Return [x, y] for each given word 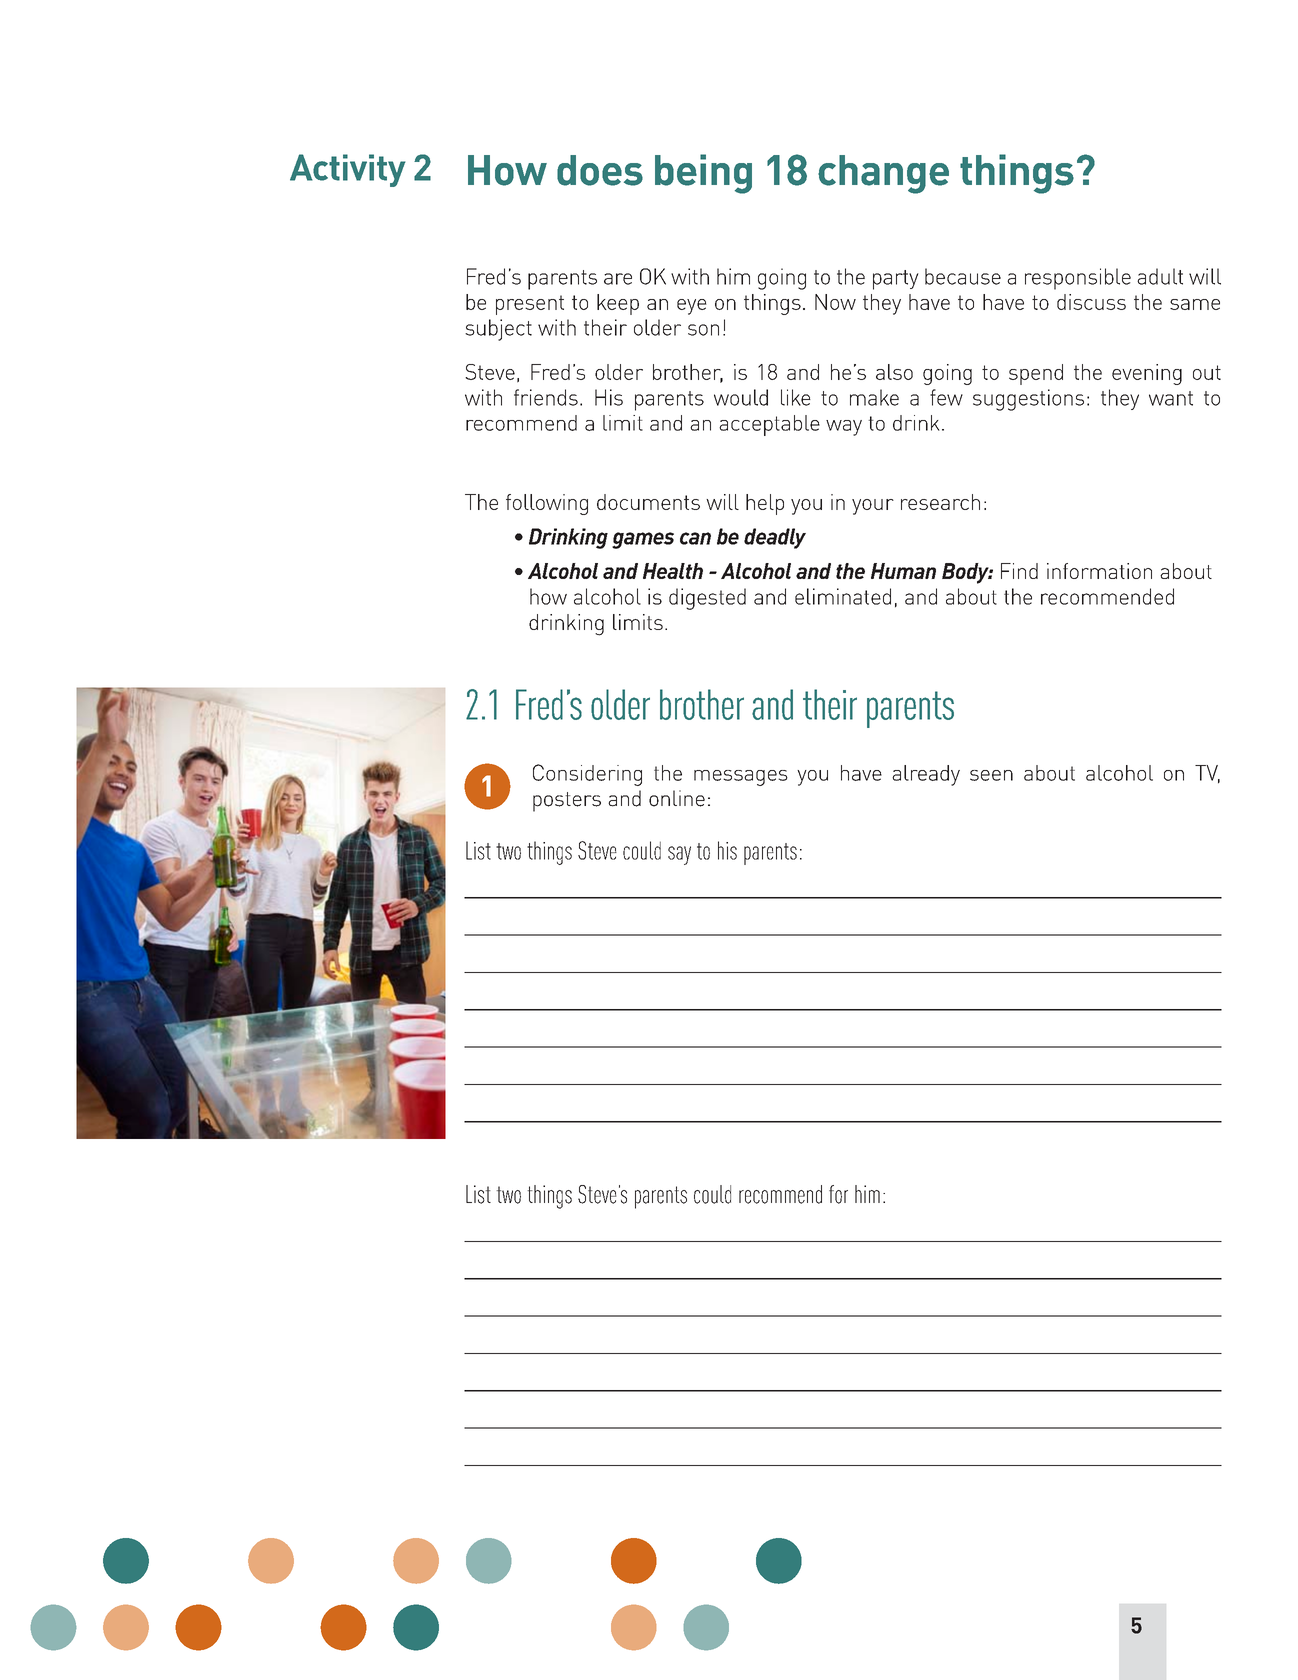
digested [707, 599]
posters [567, 802]
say [679, 855]
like [796, 397]
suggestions [1028, 400]
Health [673, 571]
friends [546, 397]
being [703, 174]
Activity [348, 170]
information [1099, 571]
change [883, 174]
